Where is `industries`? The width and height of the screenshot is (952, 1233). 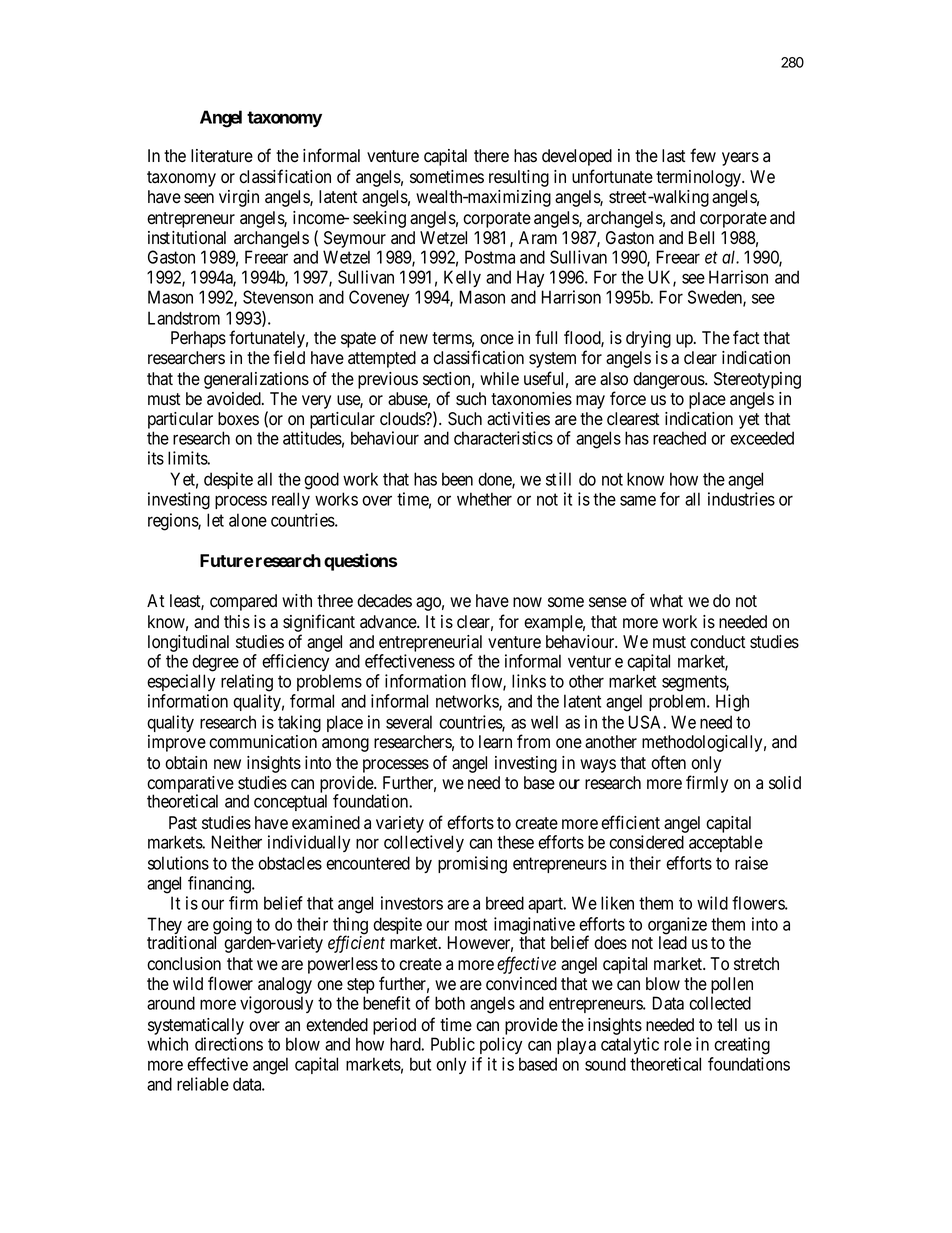
industries is located at coordinates (741, 499).
